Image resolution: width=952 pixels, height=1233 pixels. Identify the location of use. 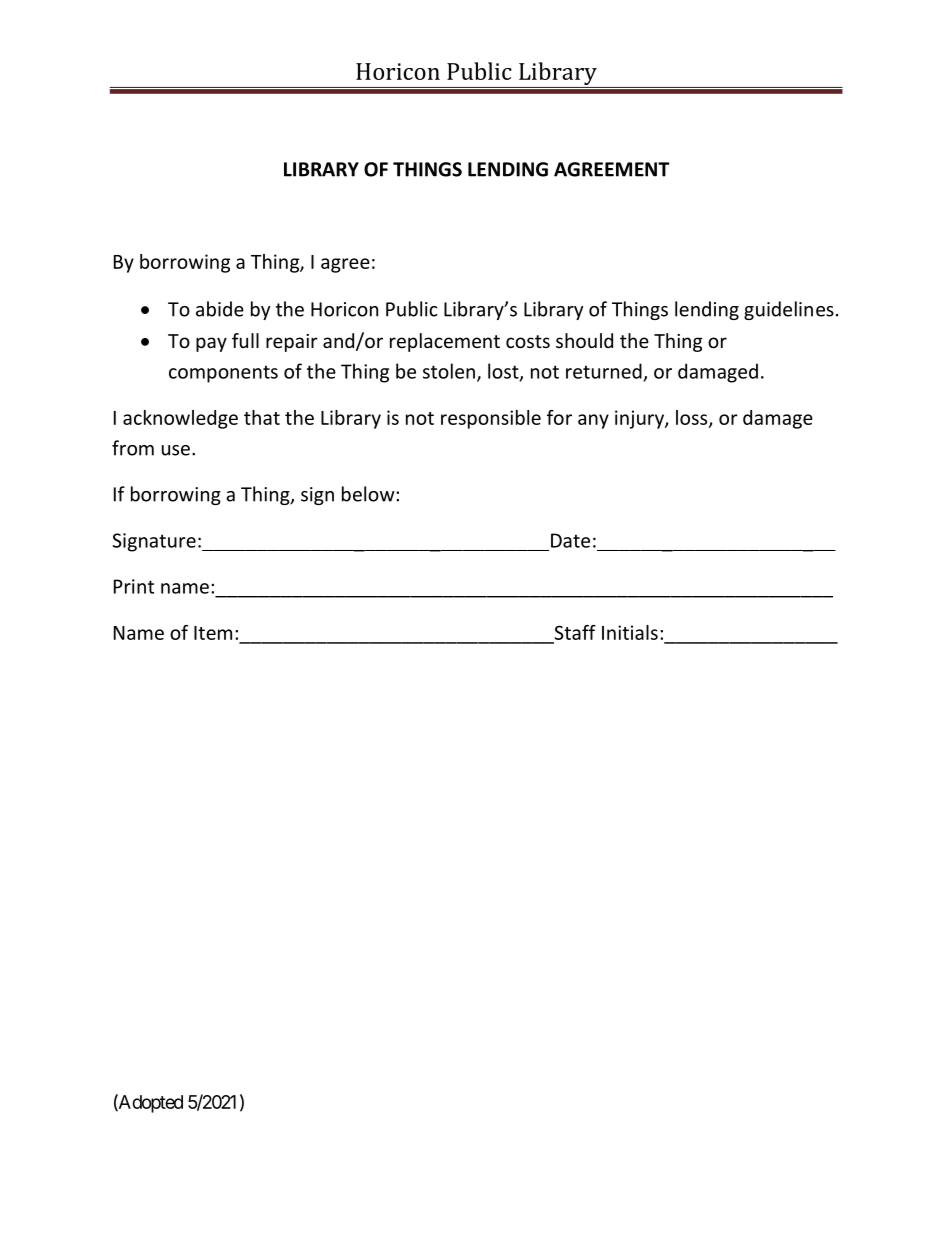
(176, 450).
